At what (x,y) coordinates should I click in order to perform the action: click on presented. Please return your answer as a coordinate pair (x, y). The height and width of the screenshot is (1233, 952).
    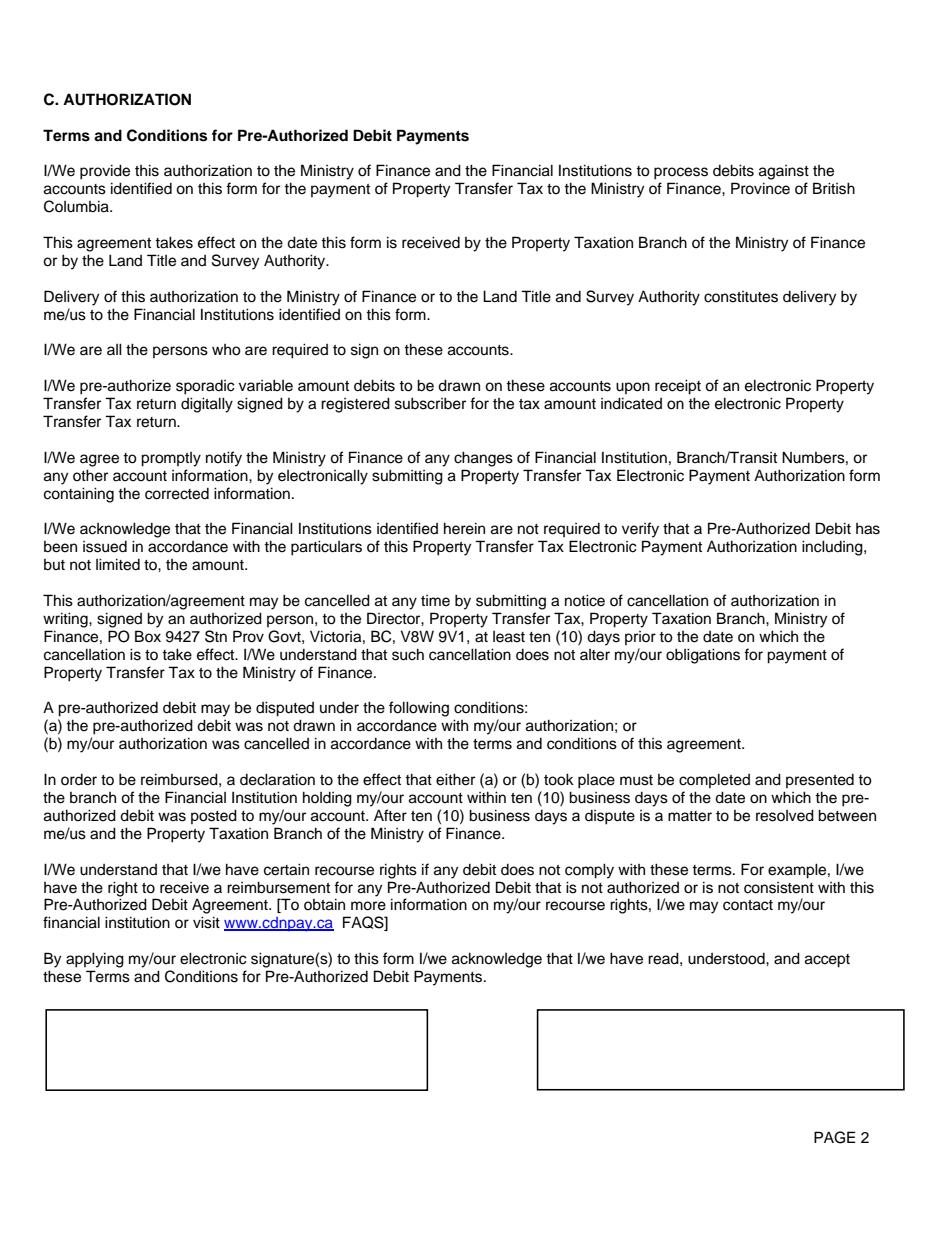
    Looking at the image, I should click on (820, 781).
